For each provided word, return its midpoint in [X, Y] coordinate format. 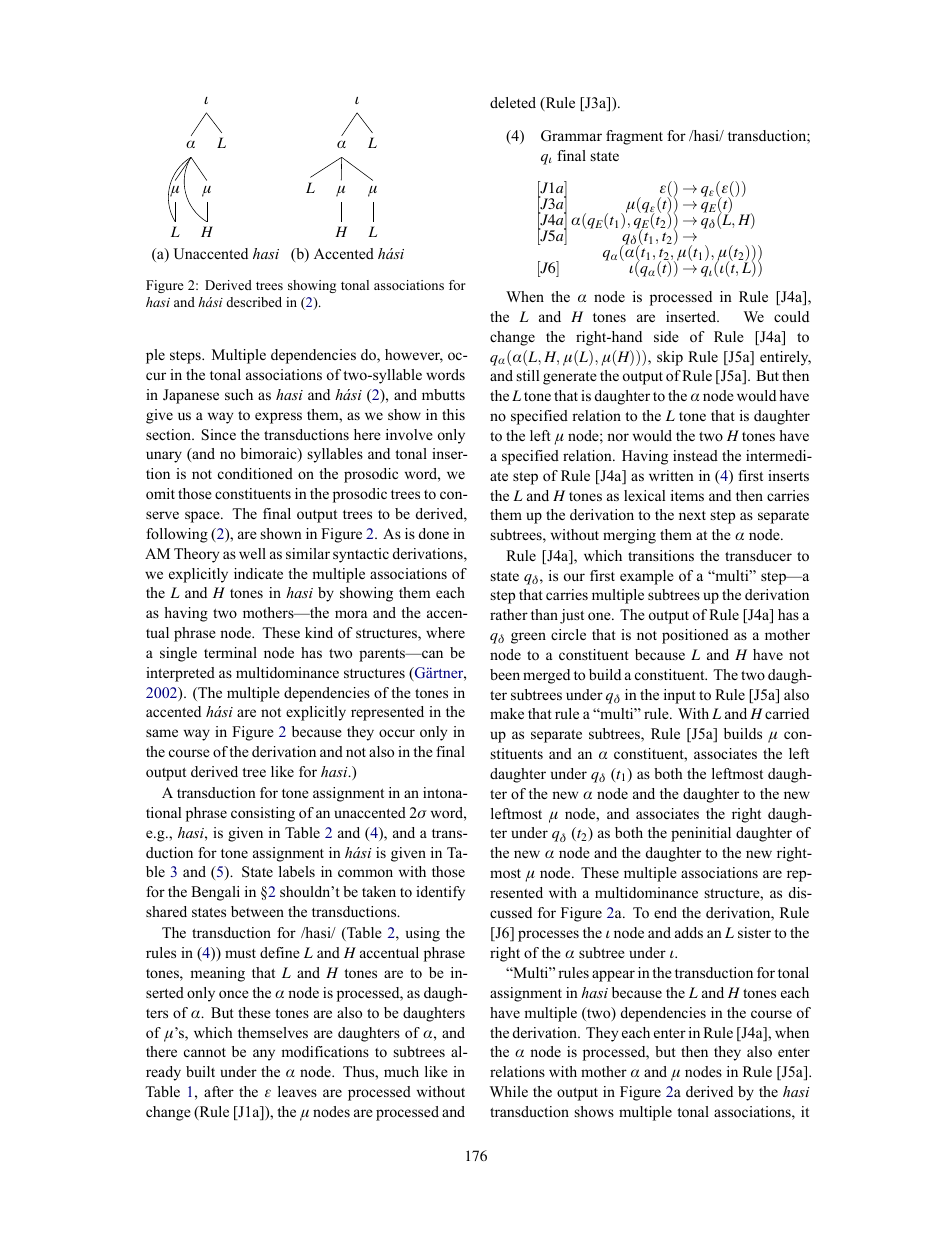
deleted [513, 102]
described [254, 302]
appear [613, 976]
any [264, 1055]
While [509, 1091]
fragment [634, 137]
